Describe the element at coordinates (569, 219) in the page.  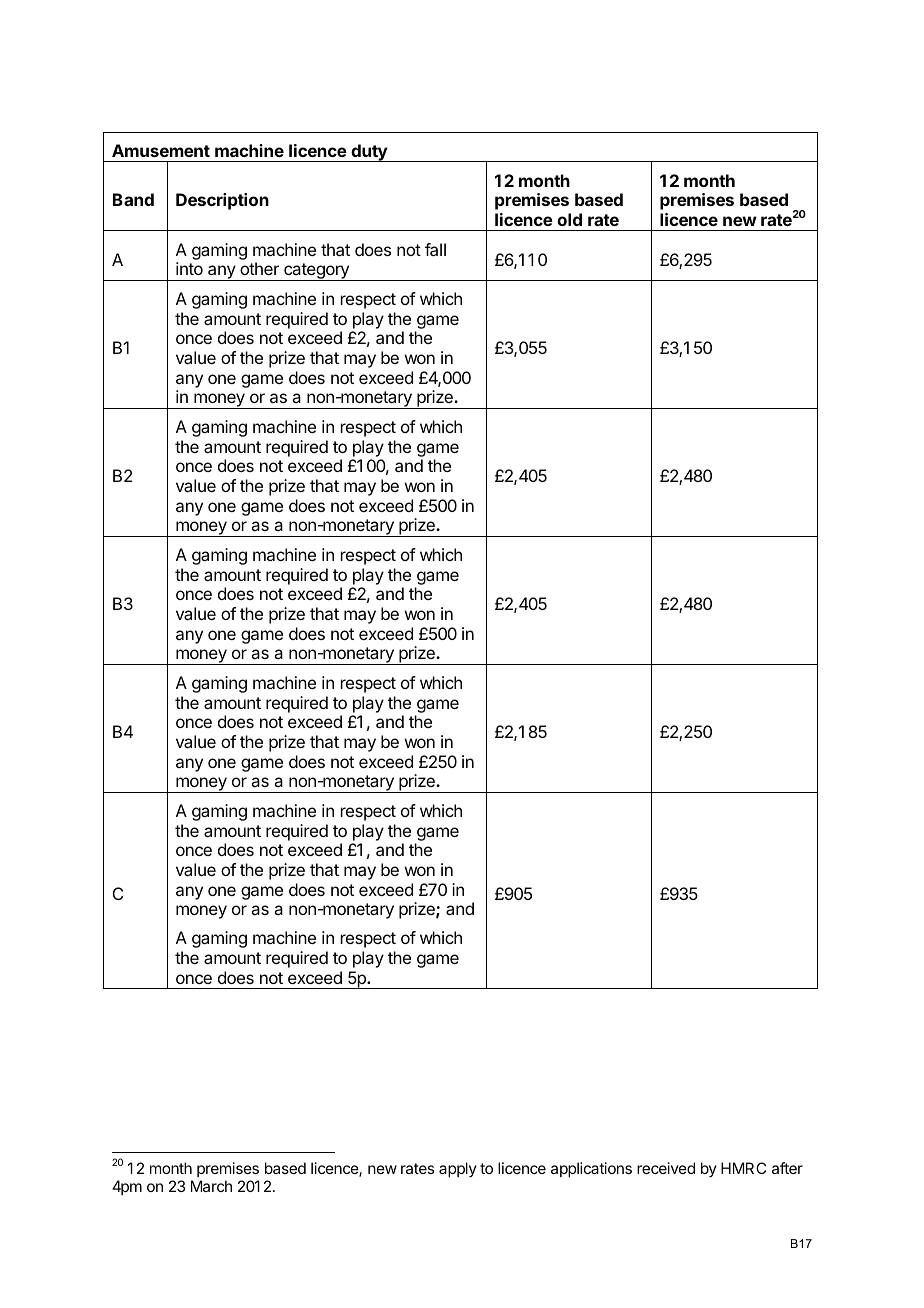
I see `old` at that location.
